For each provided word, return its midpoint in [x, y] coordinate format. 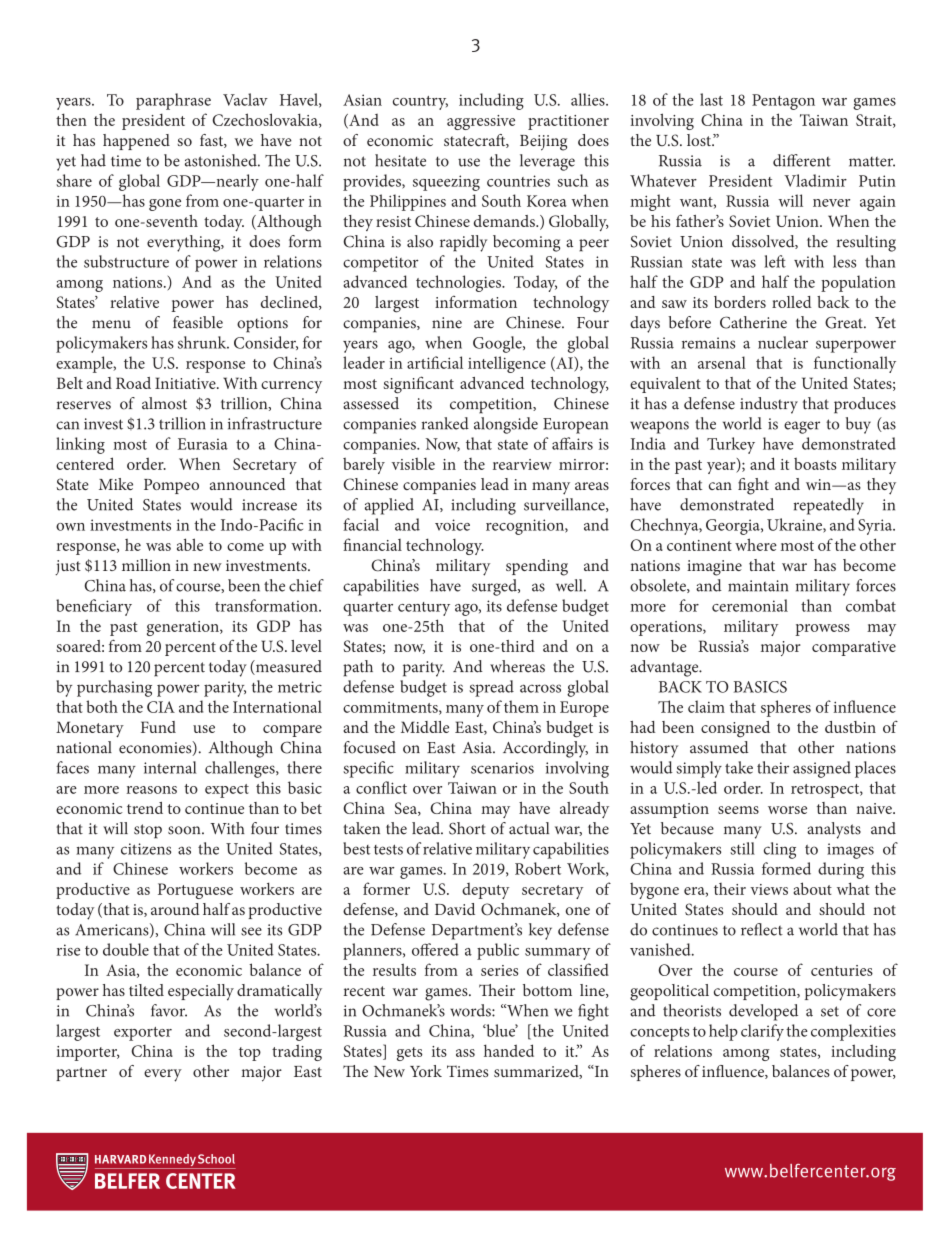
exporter [143, 1034]
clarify [762, 1032]
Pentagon [783, 102]
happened [136, 142]
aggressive [481, 122]
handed [509, 1050]
